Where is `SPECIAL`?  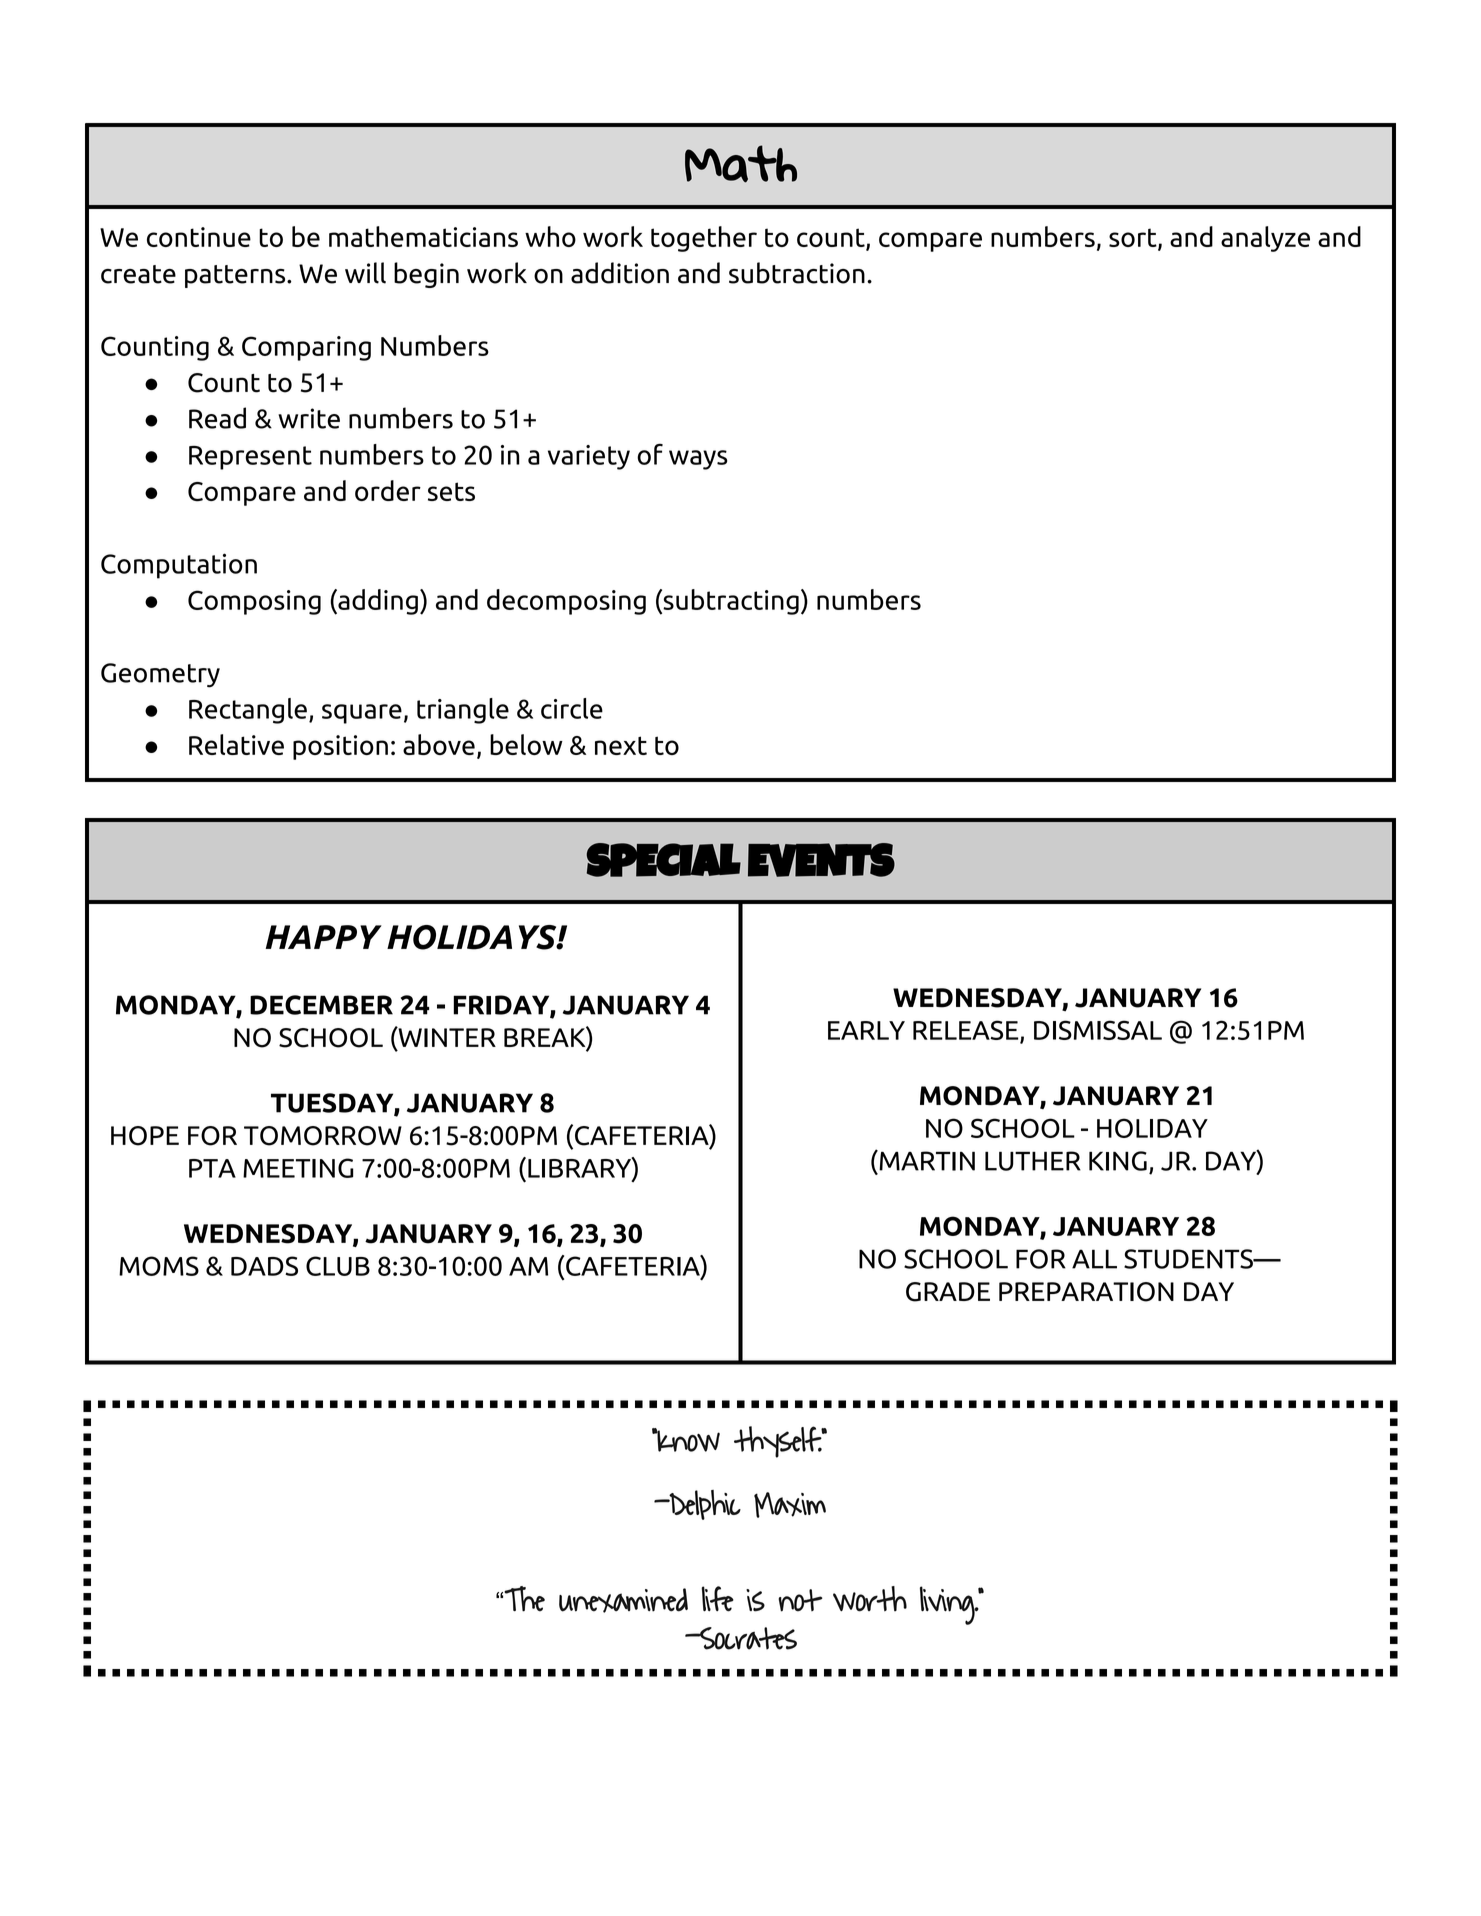 SPECIAL is located at coordinates (664, 860).
